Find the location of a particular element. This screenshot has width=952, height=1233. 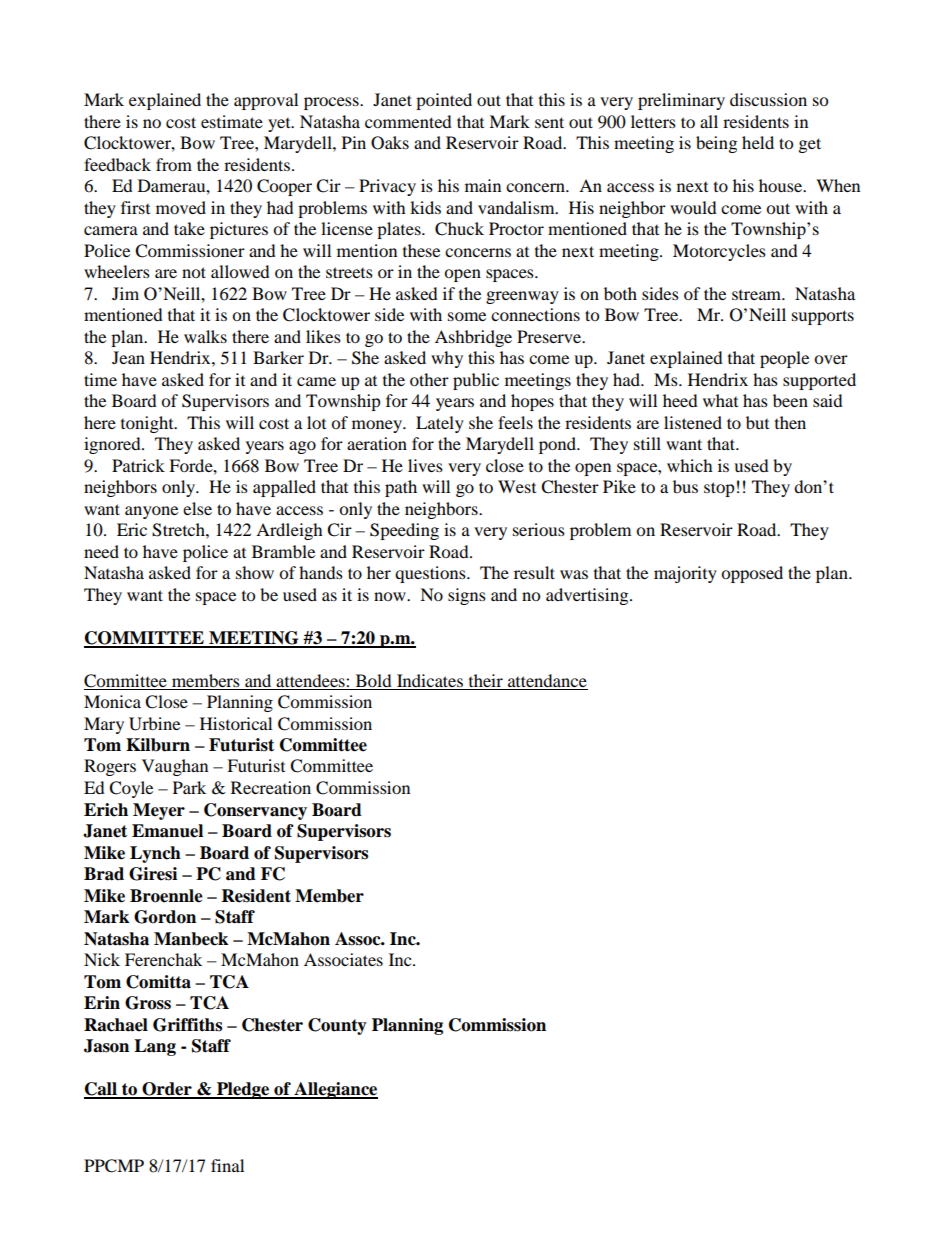

show is located at coordinates (255, 572).
